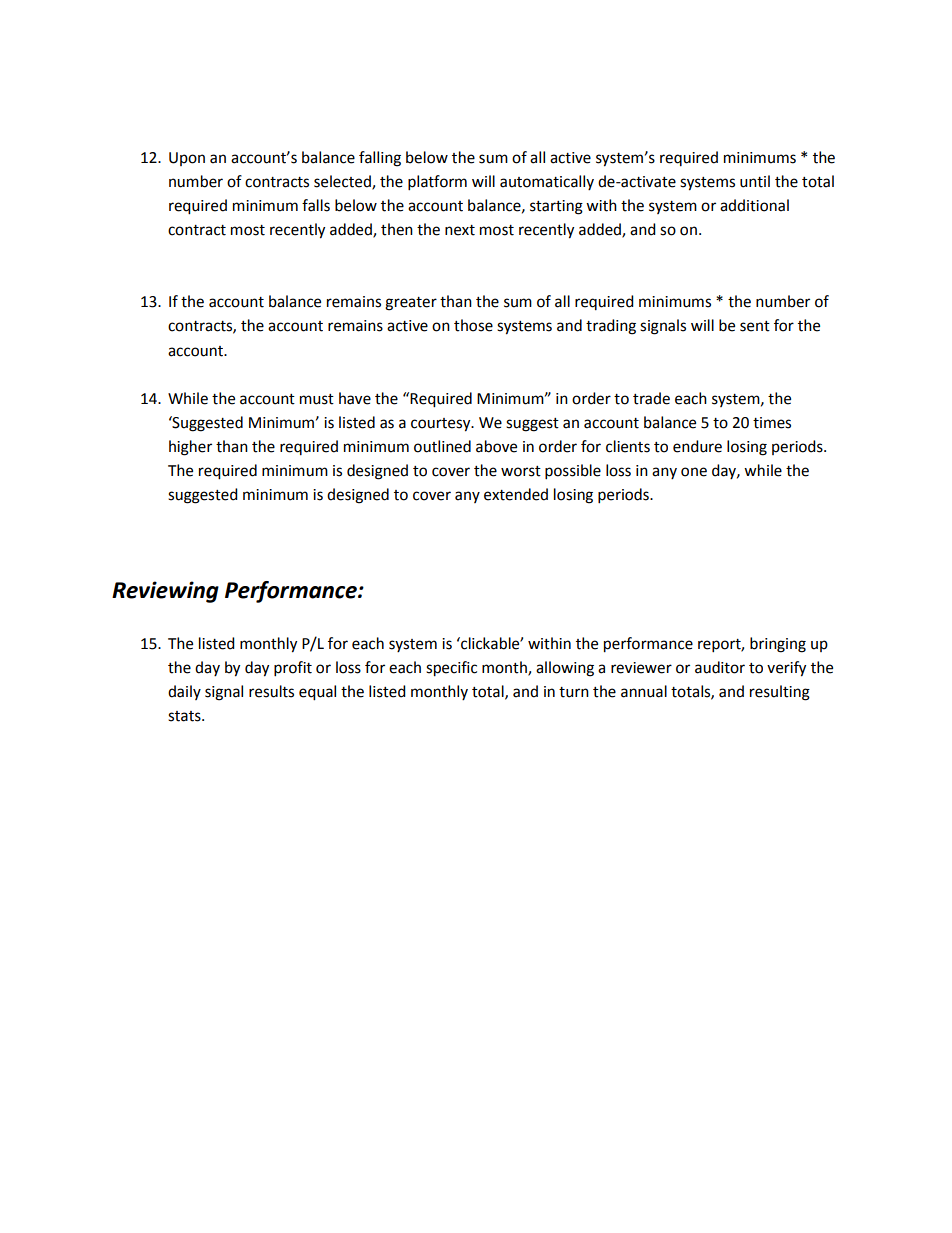 The width and height of the document is (952, 1233). Describe the element at coordinates (451, 669) in the document. I see `specific` at that location.
